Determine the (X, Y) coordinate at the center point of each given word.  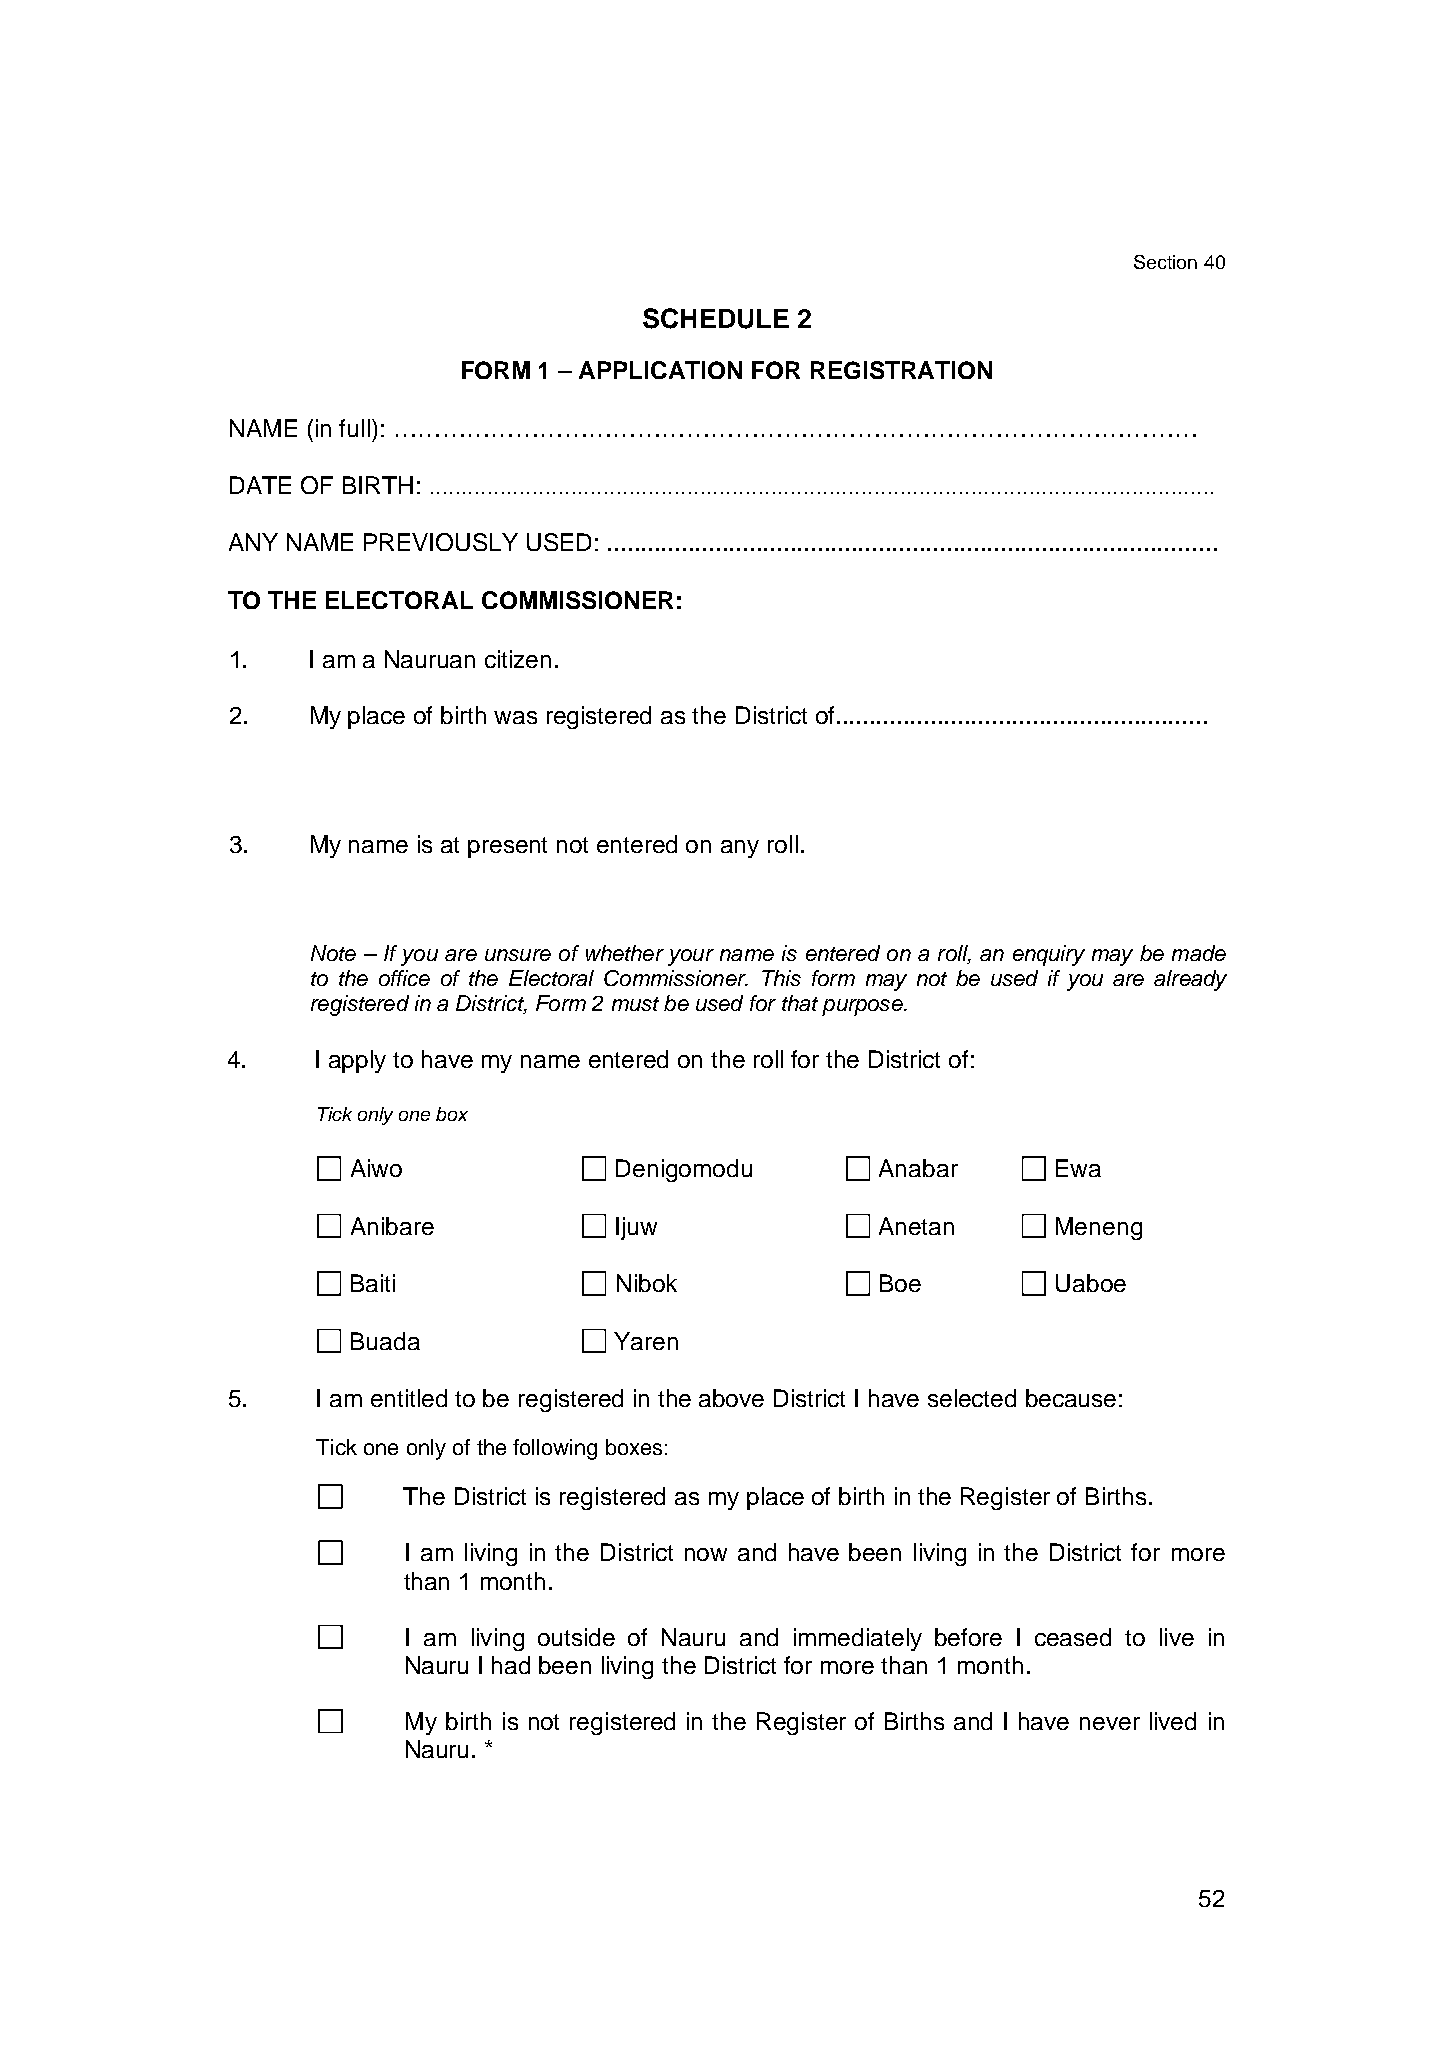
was (515, 717)
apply (357, 1061)
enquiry (1049, 955)
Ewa (1078, 1168)
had (511, 1665)
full (354, 428)
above (731, 1398)
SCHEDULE (716, 318)
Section (1165, 262)
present (507, 847)
